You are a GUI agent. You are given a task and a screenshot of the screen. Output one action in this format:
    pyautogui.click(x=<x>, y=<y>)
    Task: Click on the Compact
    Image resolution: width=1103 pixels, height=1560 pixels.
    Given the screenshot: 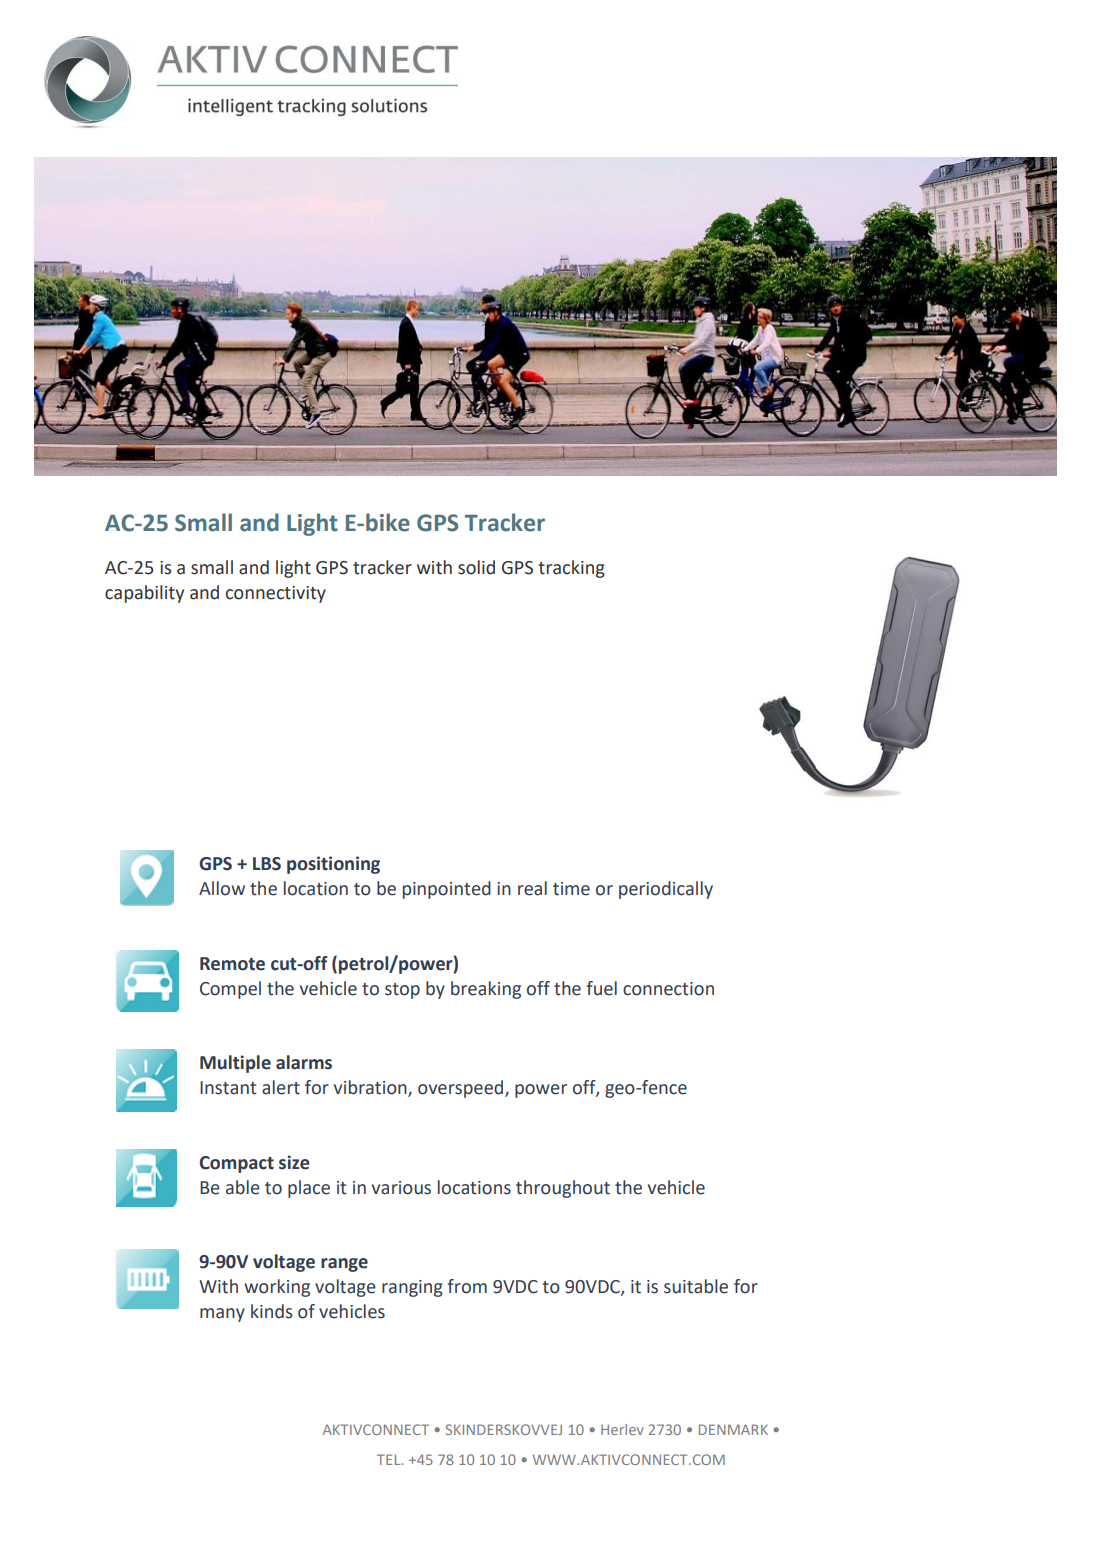 What is the action you would take?
    pyautogui.click(x=236, y=1164)
